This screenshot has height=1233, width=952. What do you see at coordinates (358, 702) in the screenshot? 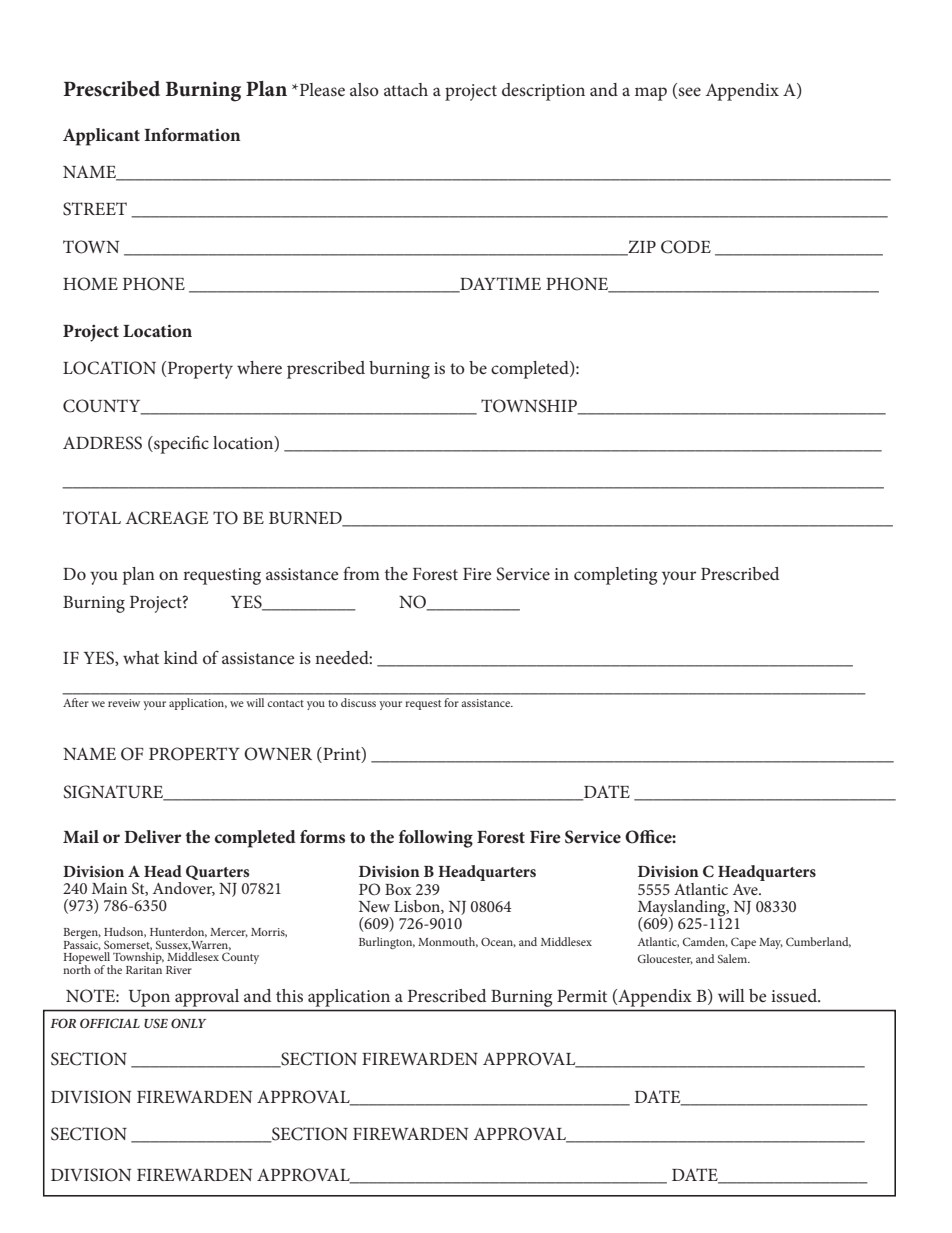
I see `discuss` at bounding box center [358, 702].
